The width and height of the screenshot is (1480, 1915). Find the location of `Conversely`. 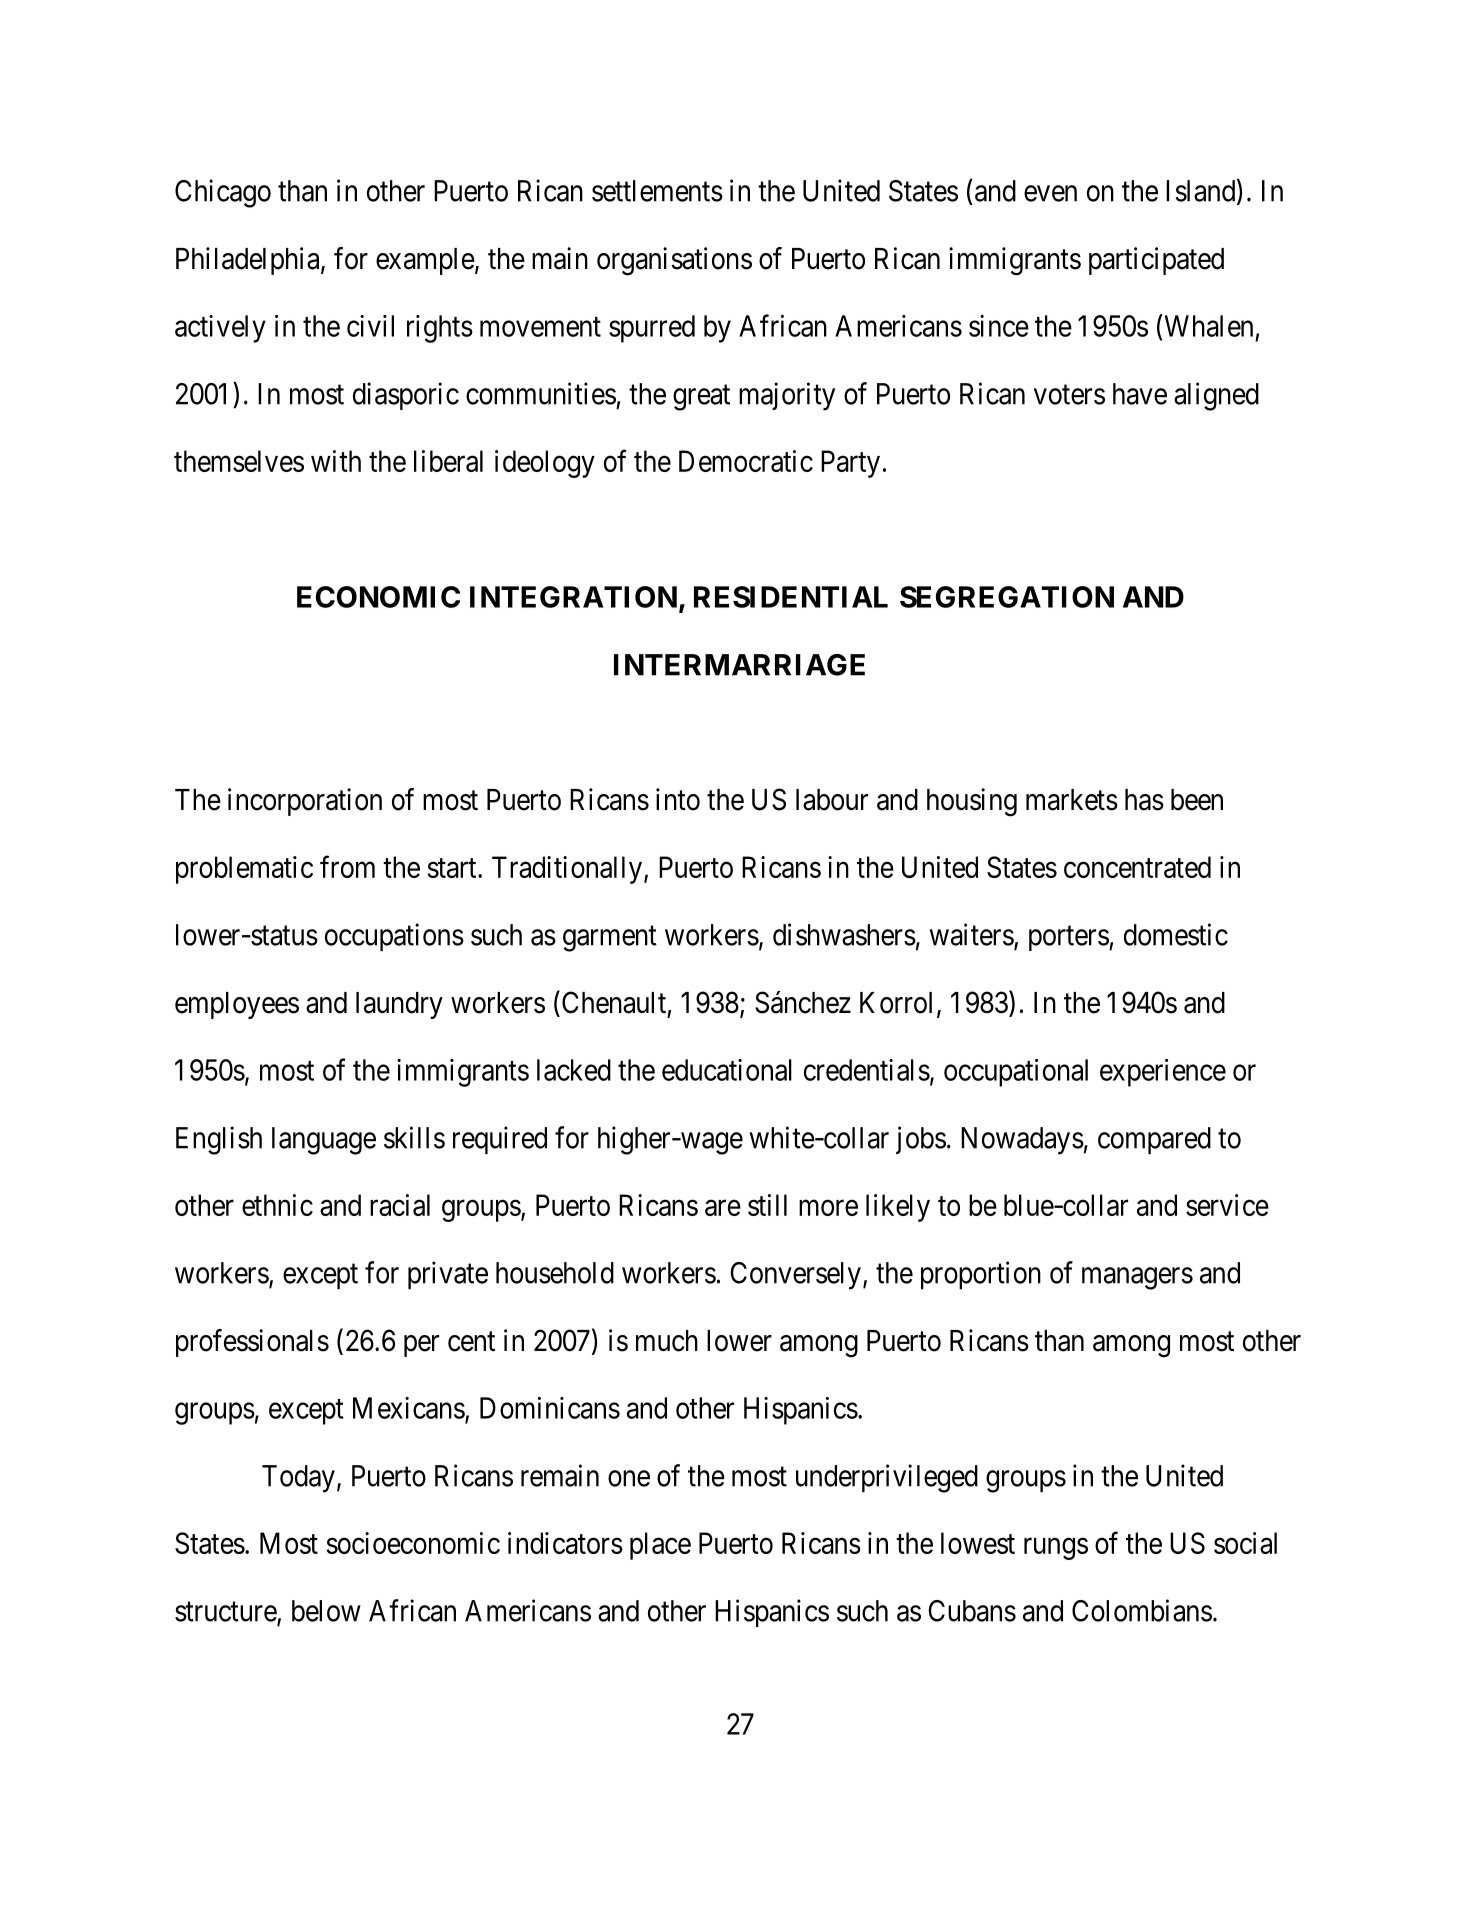

Conversely is located at coordinates (795, 1276).
